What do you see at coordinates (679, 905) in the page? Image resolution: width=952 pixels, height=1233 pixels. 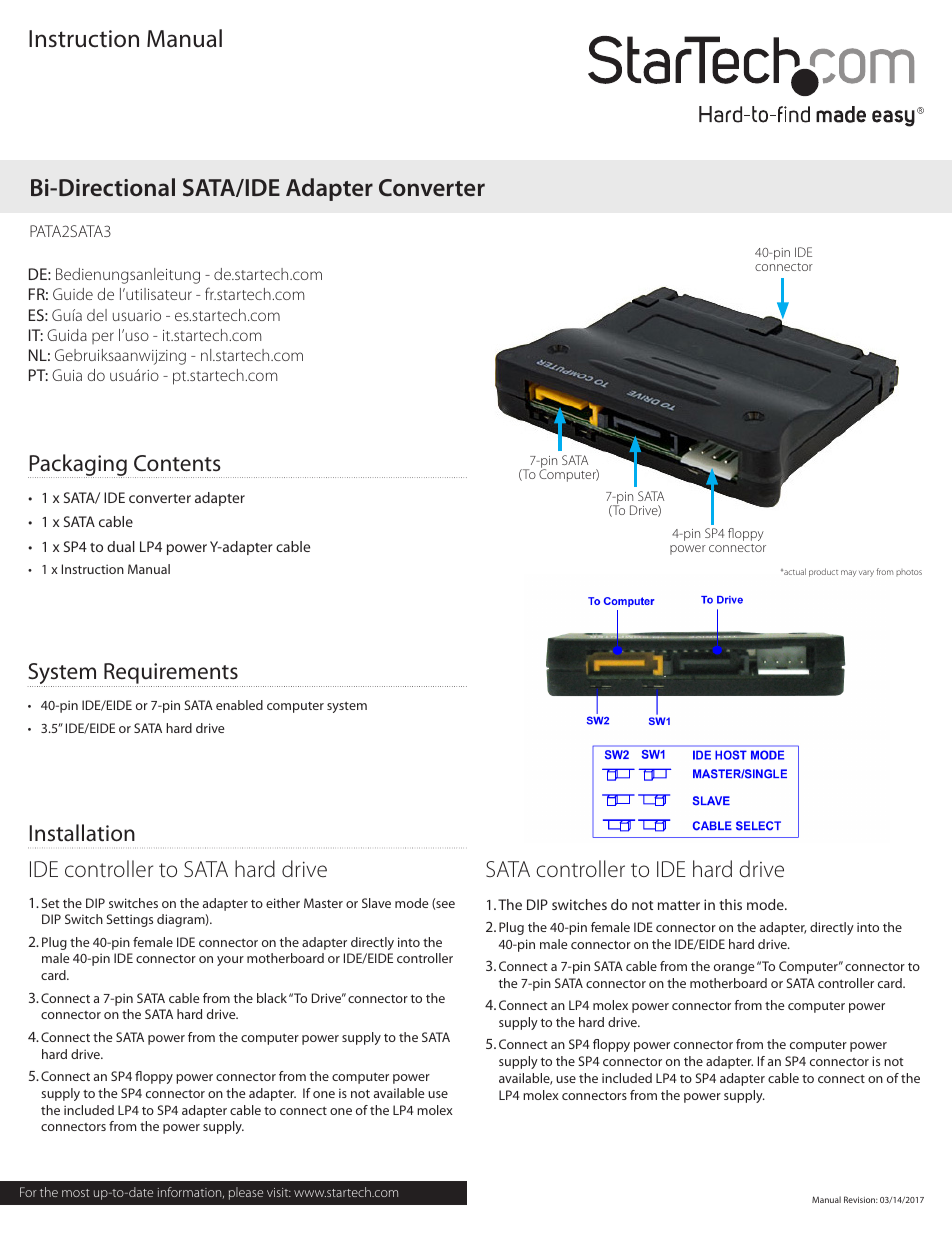 I see `matter` at bounding box center [679, 905].
